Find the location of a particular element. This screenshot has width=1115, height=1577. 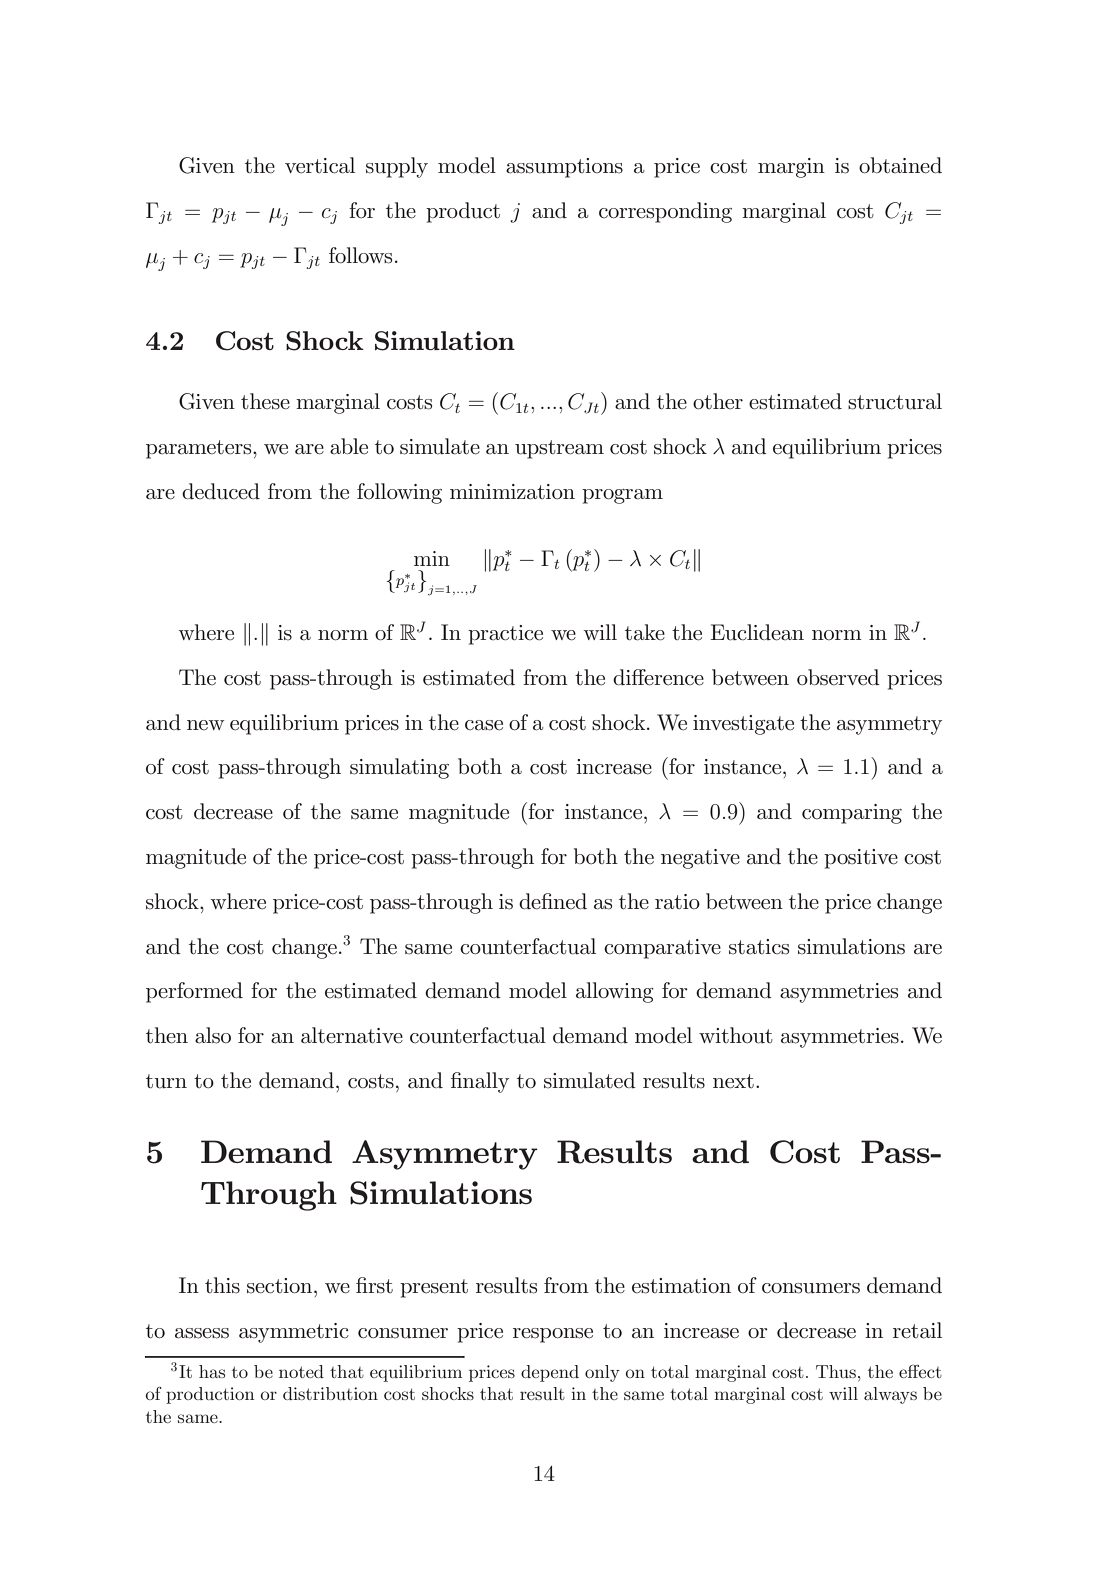

obtained is located at coordinates (900, 165).
